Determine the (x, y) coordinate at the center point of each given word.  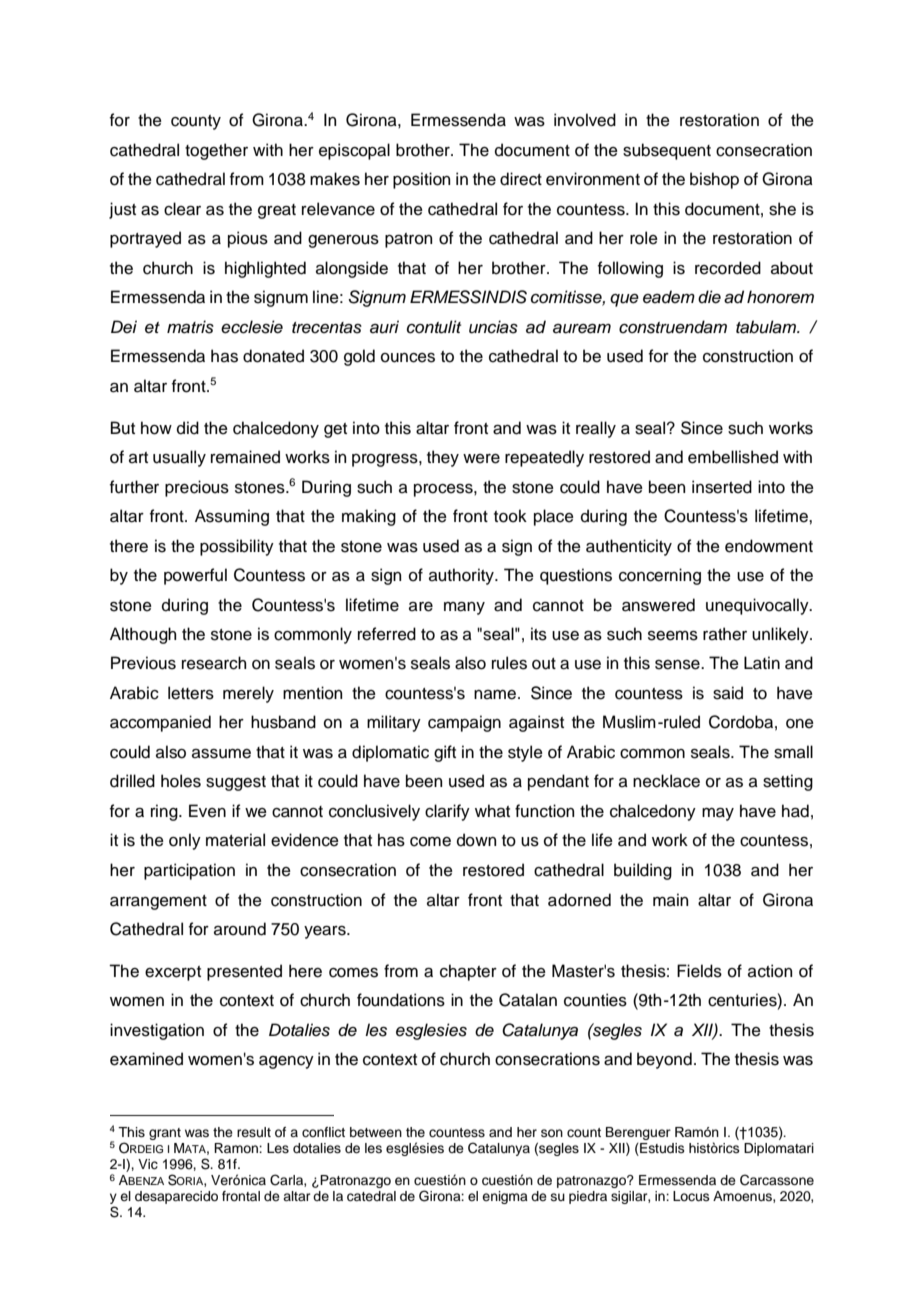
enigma (505, 1197)
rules (509, 663)
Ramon (237, 1148)
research (214, 663)
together (216, 151)
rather (725, 634)
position (421, 180)
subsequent (667, 151)
